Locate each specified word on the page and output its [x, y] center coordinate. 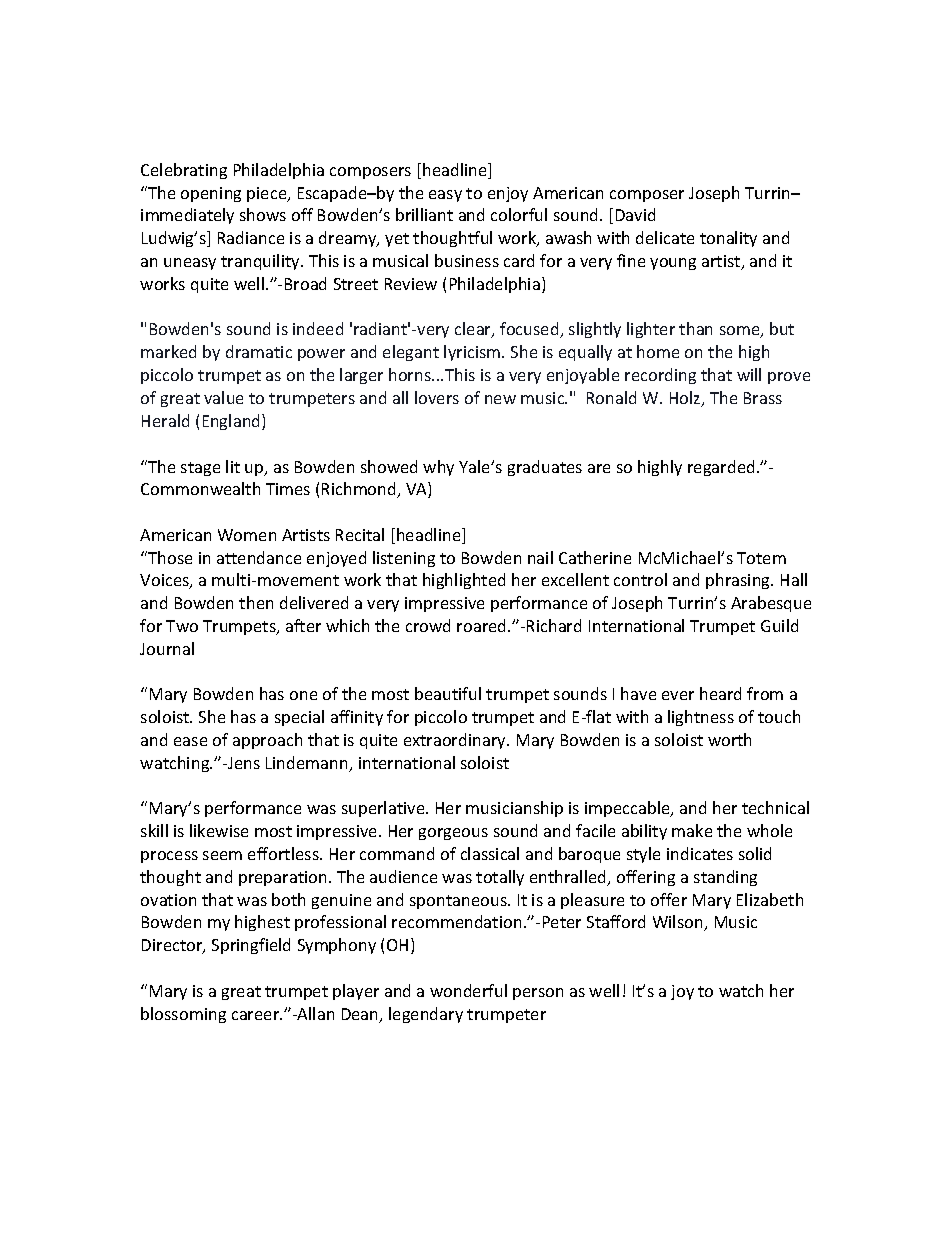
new [500, 399]
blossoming [183, 1015]
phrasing [739, 581]
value [223, 397]
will [749, 374]
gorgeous [453, 834]
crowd [428, 625]
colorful [519, 214]
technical [775, 807]
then [256, 602]
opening [211, 194]
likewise [219, 830]
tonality [728, 239]
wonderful [468, 990]
